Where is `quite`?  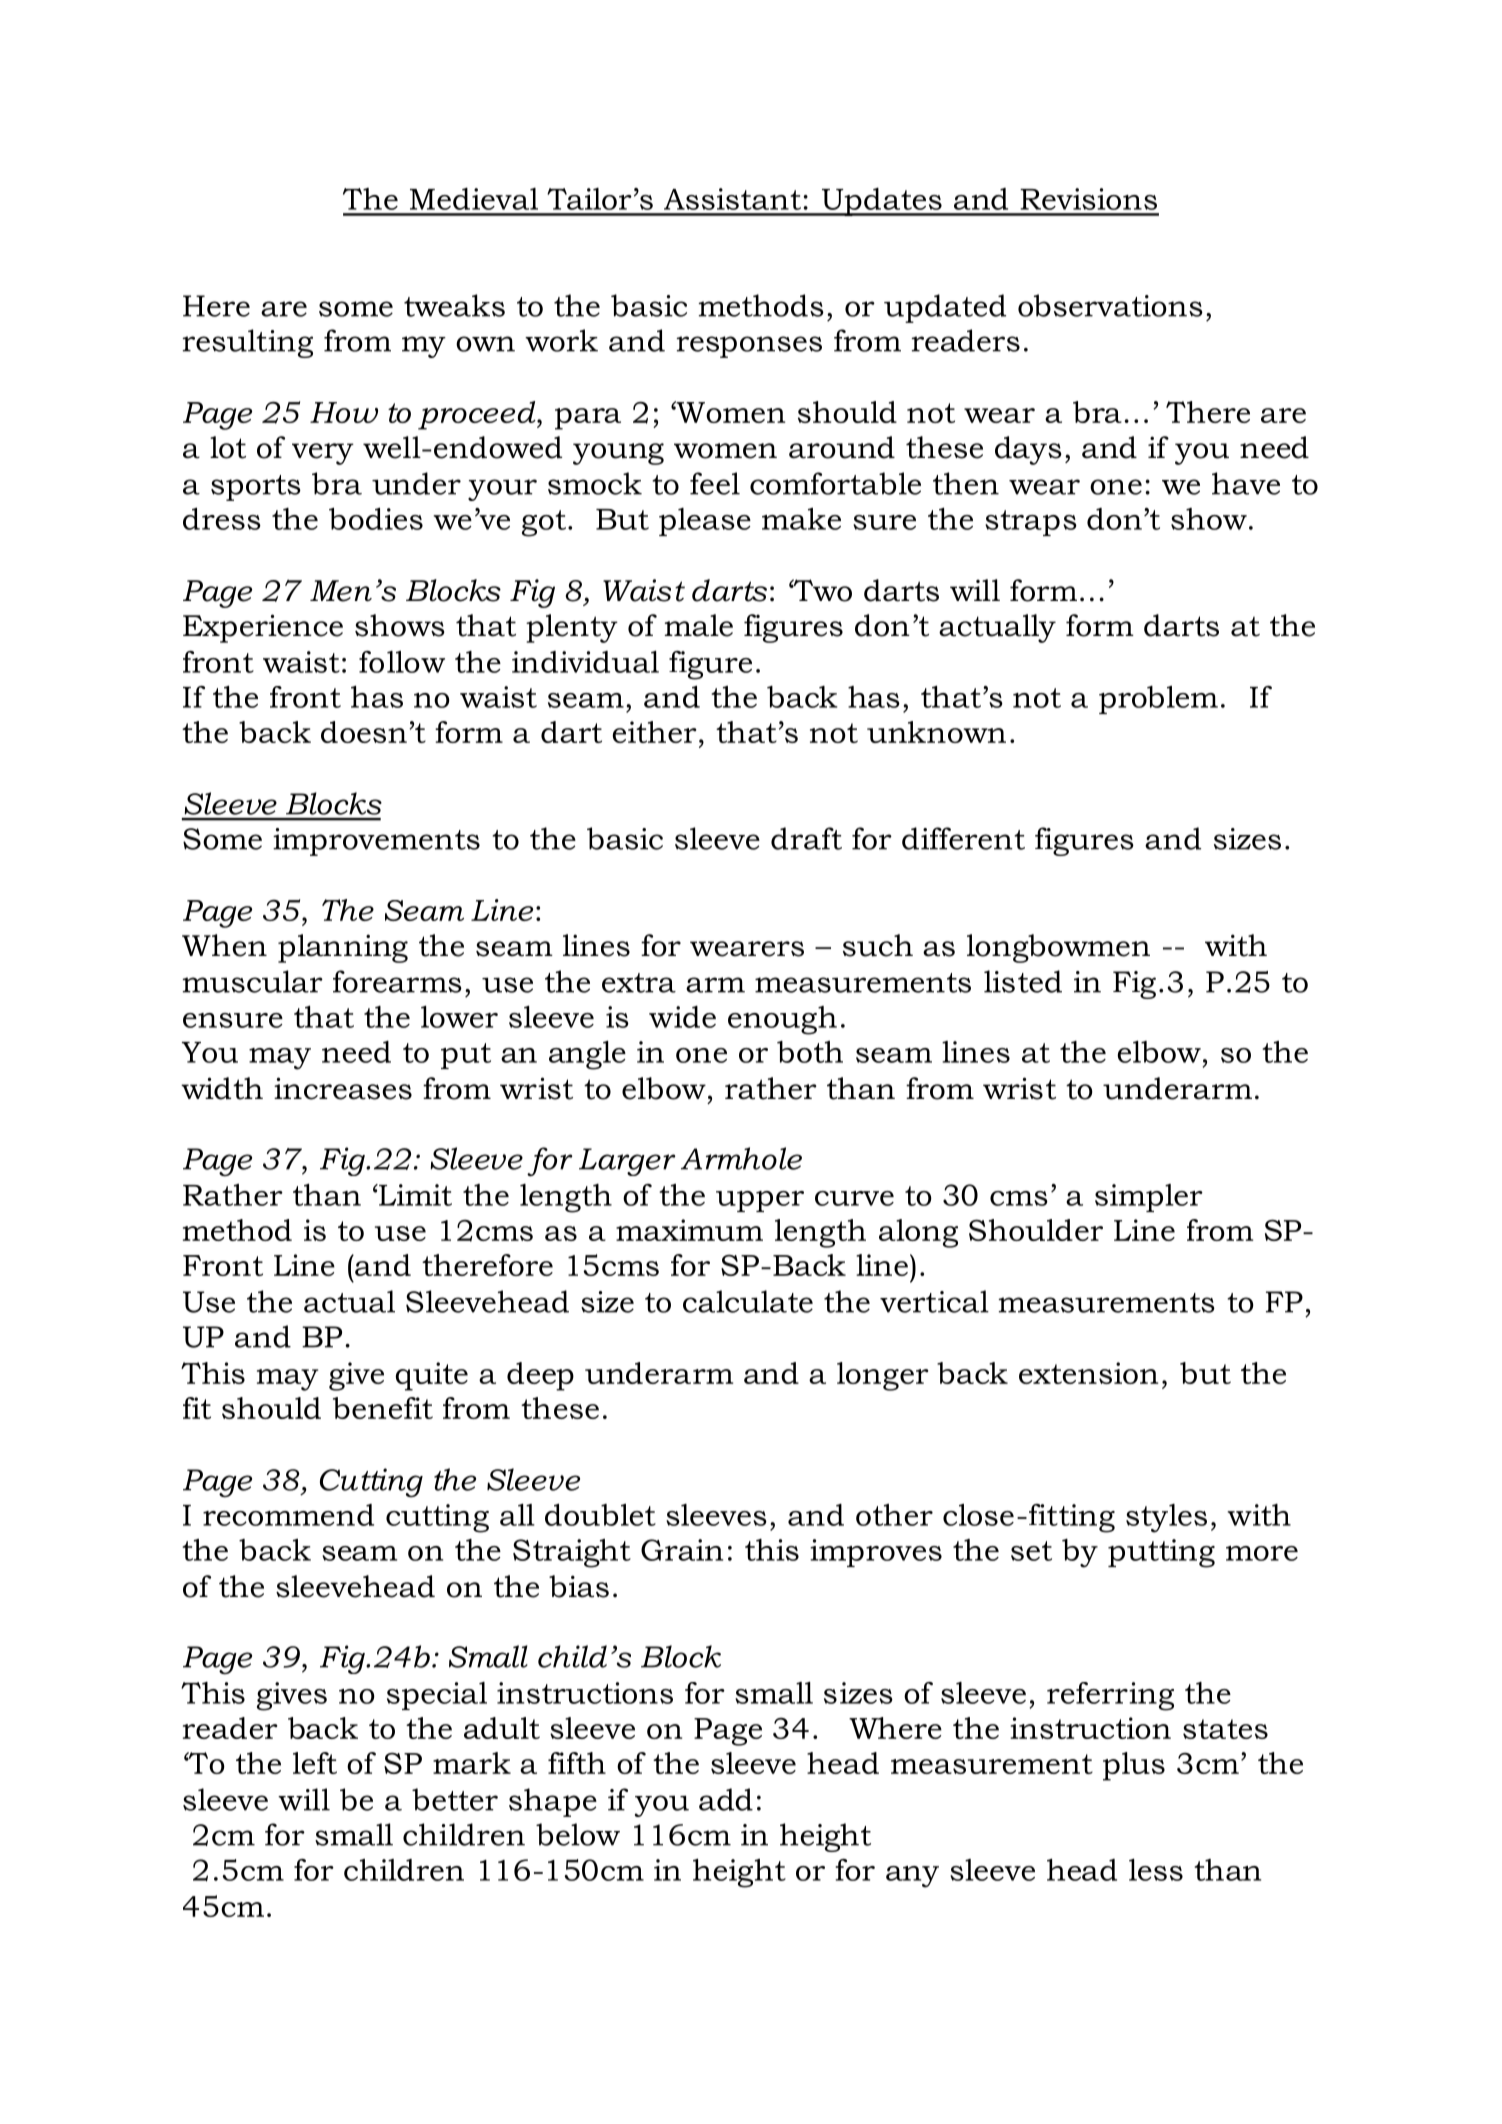
quite is located at coordinates (432, 1376).
